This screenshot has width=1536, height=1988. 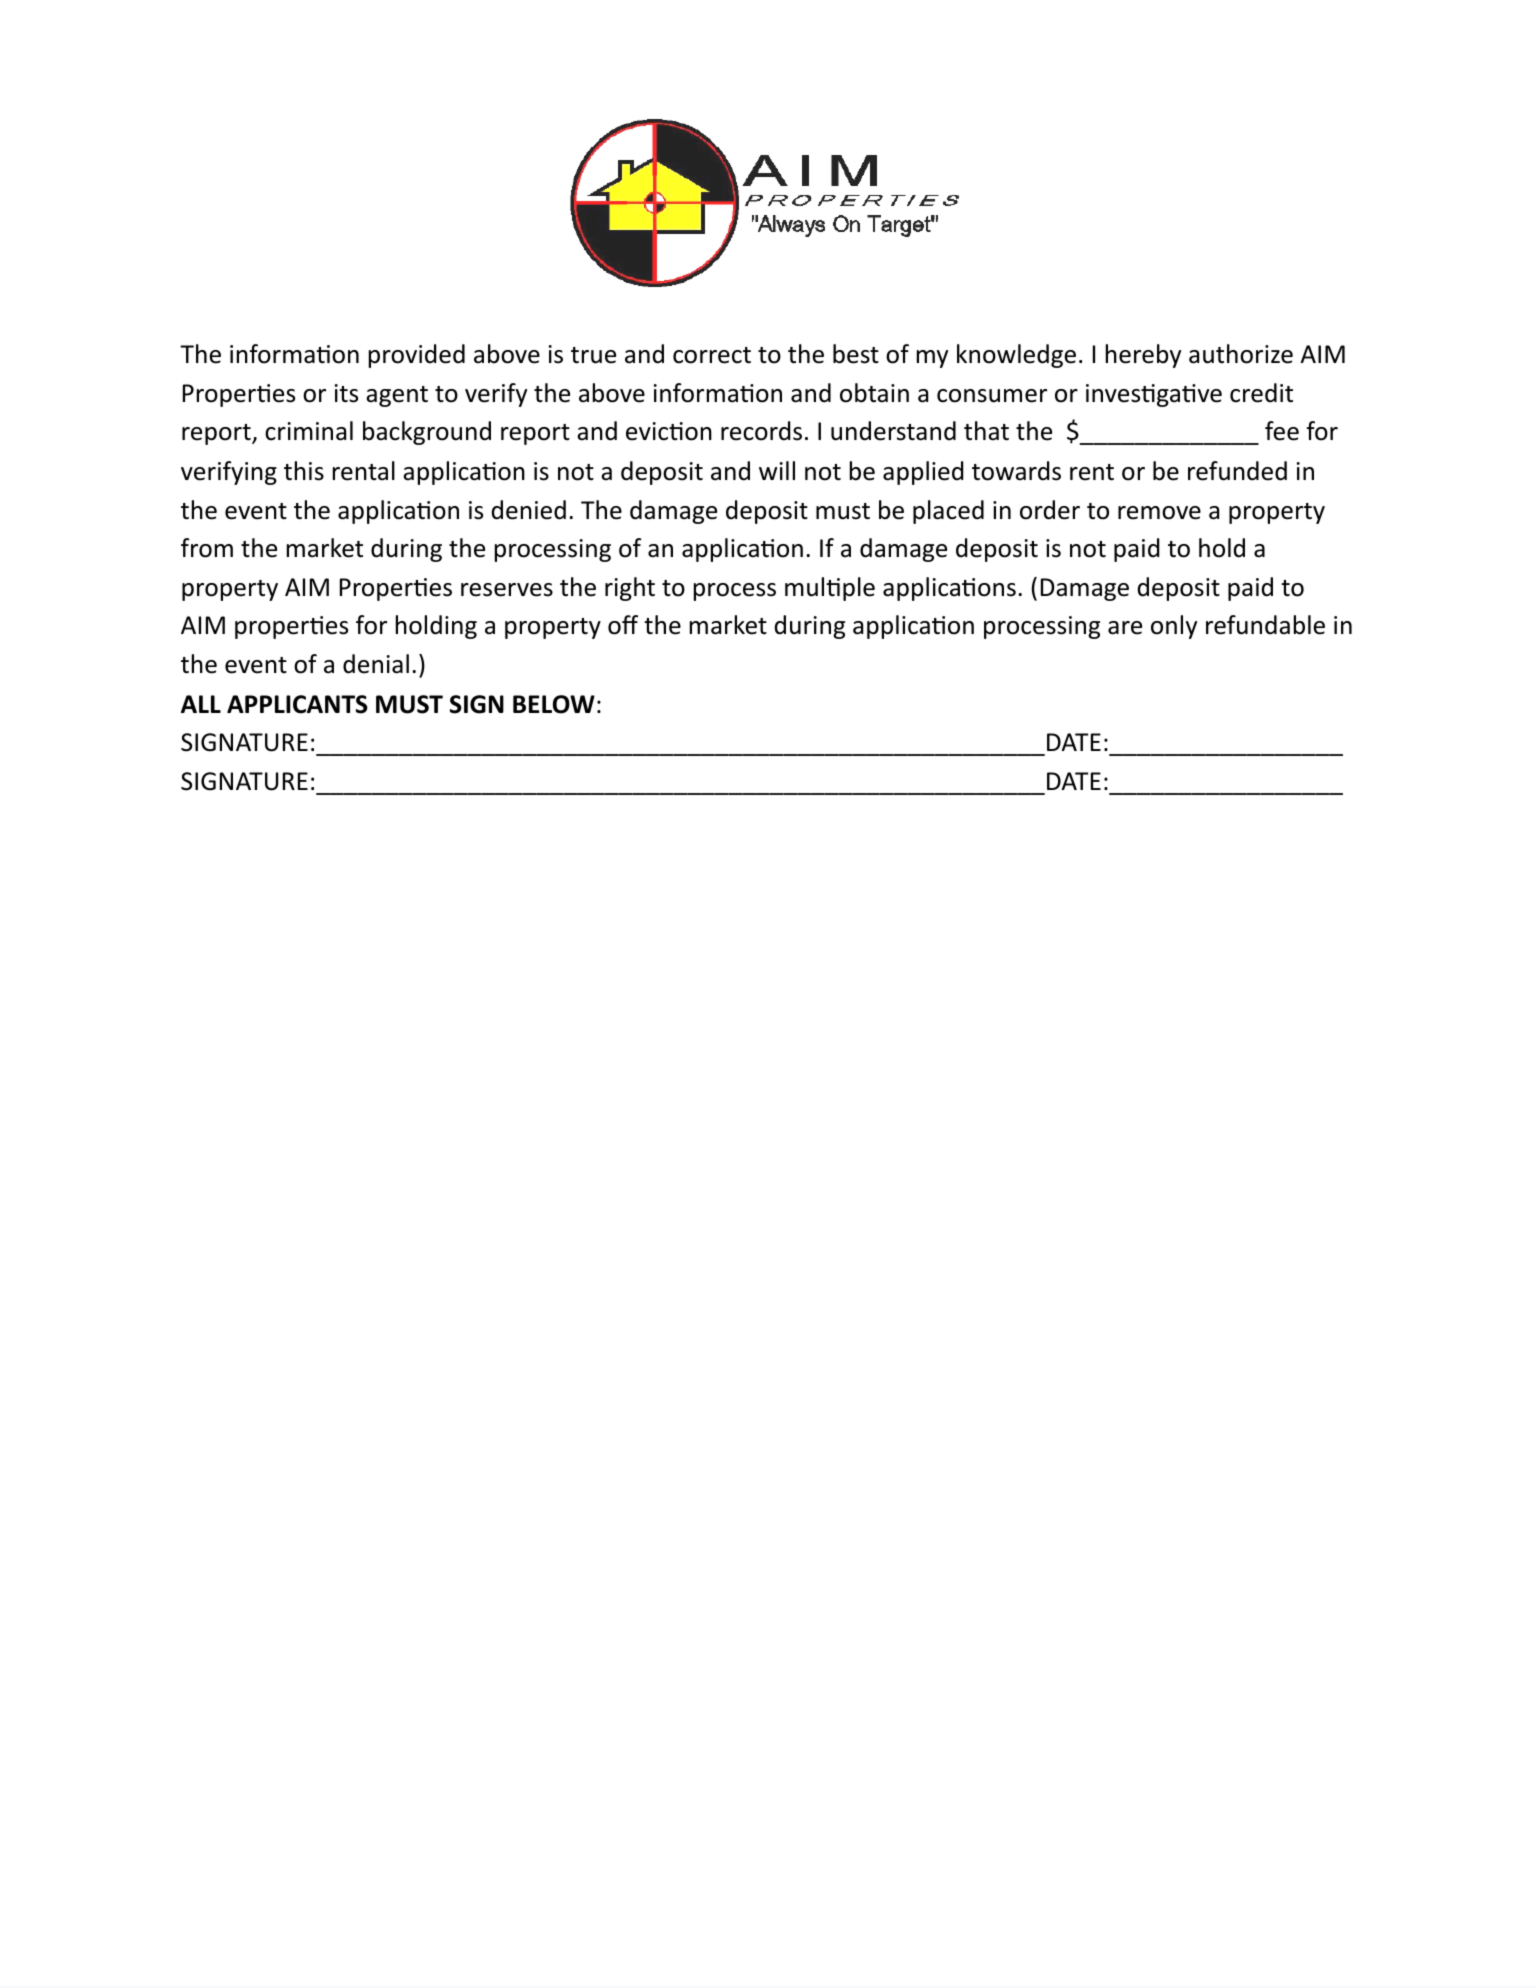 I want to click on from, so click(x=207, y=548).
